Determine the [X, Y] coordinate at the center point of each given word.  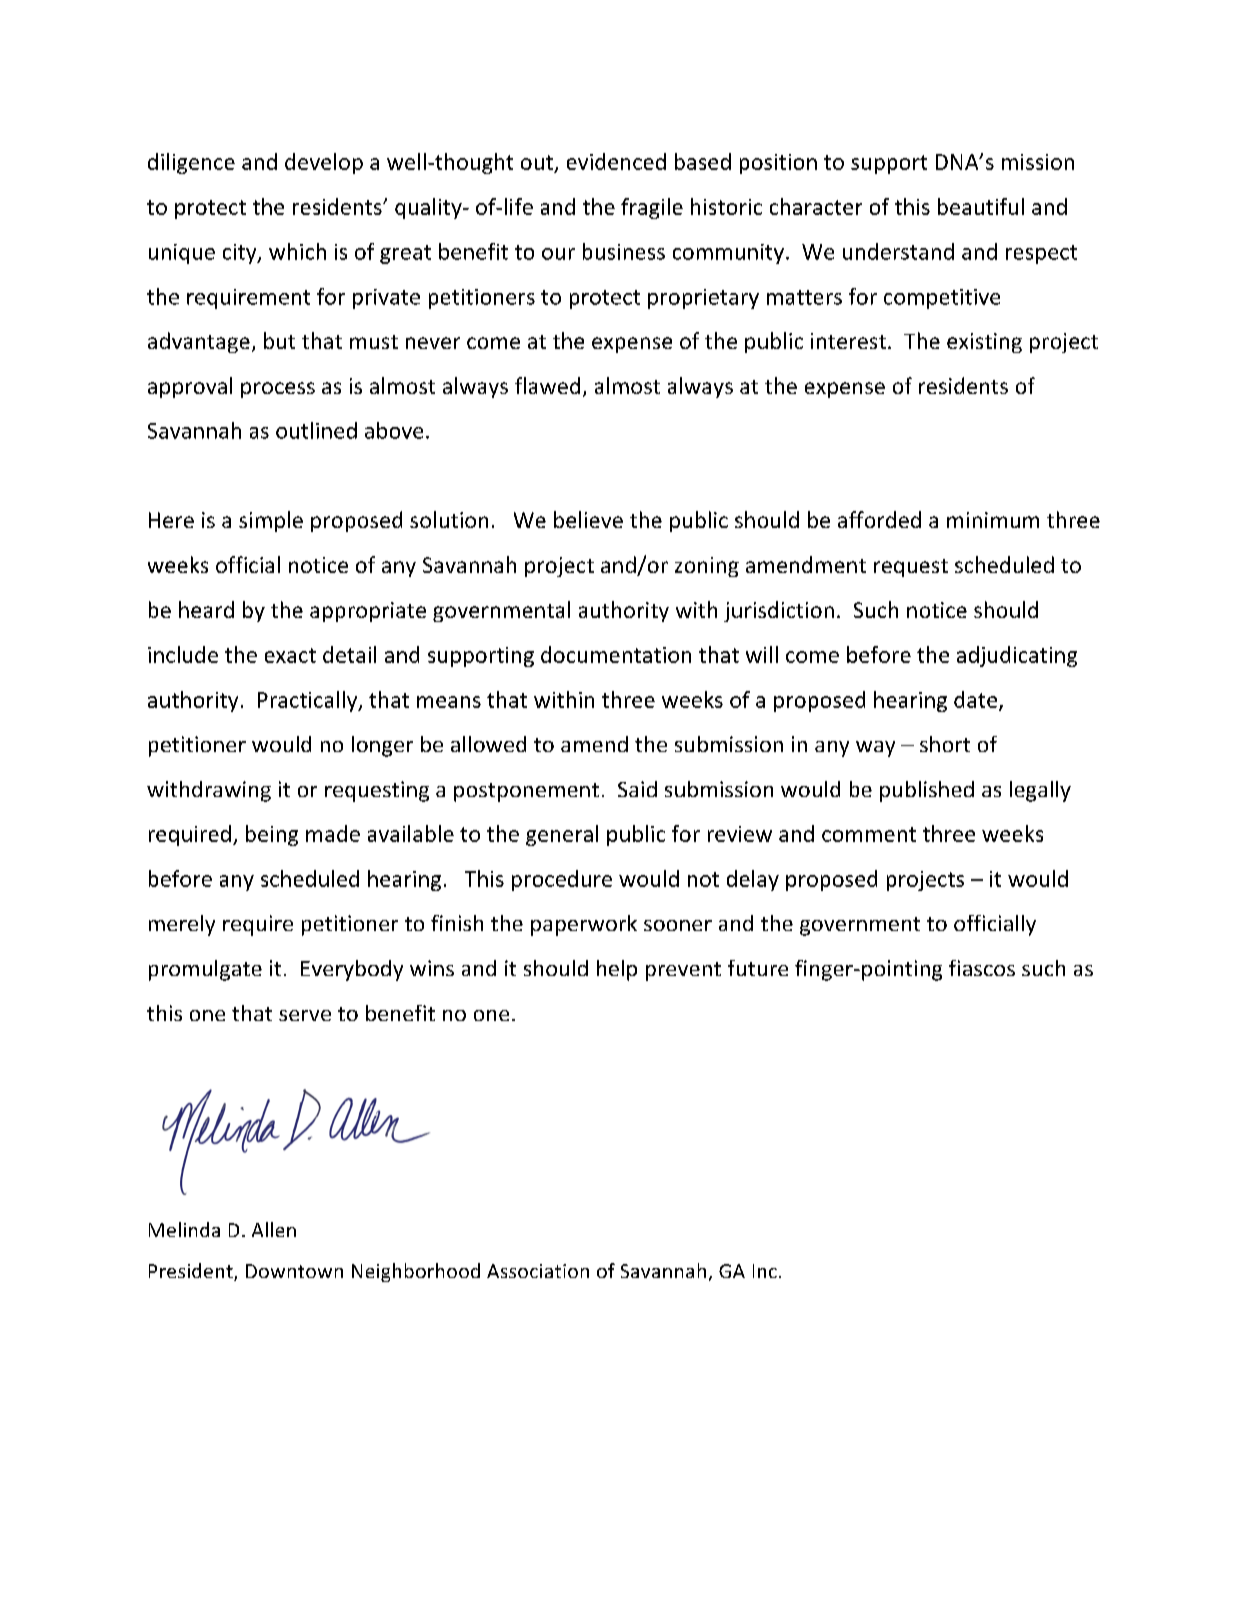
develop [324, 163]
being [272, 835]
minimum [993, 520]
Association [538, 1271]
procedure [562, 880]
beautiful [981, 206]
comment [869, 834]
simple [271, 521]
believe [588, 519]
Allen [274, 1229]
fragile [652, 208]
